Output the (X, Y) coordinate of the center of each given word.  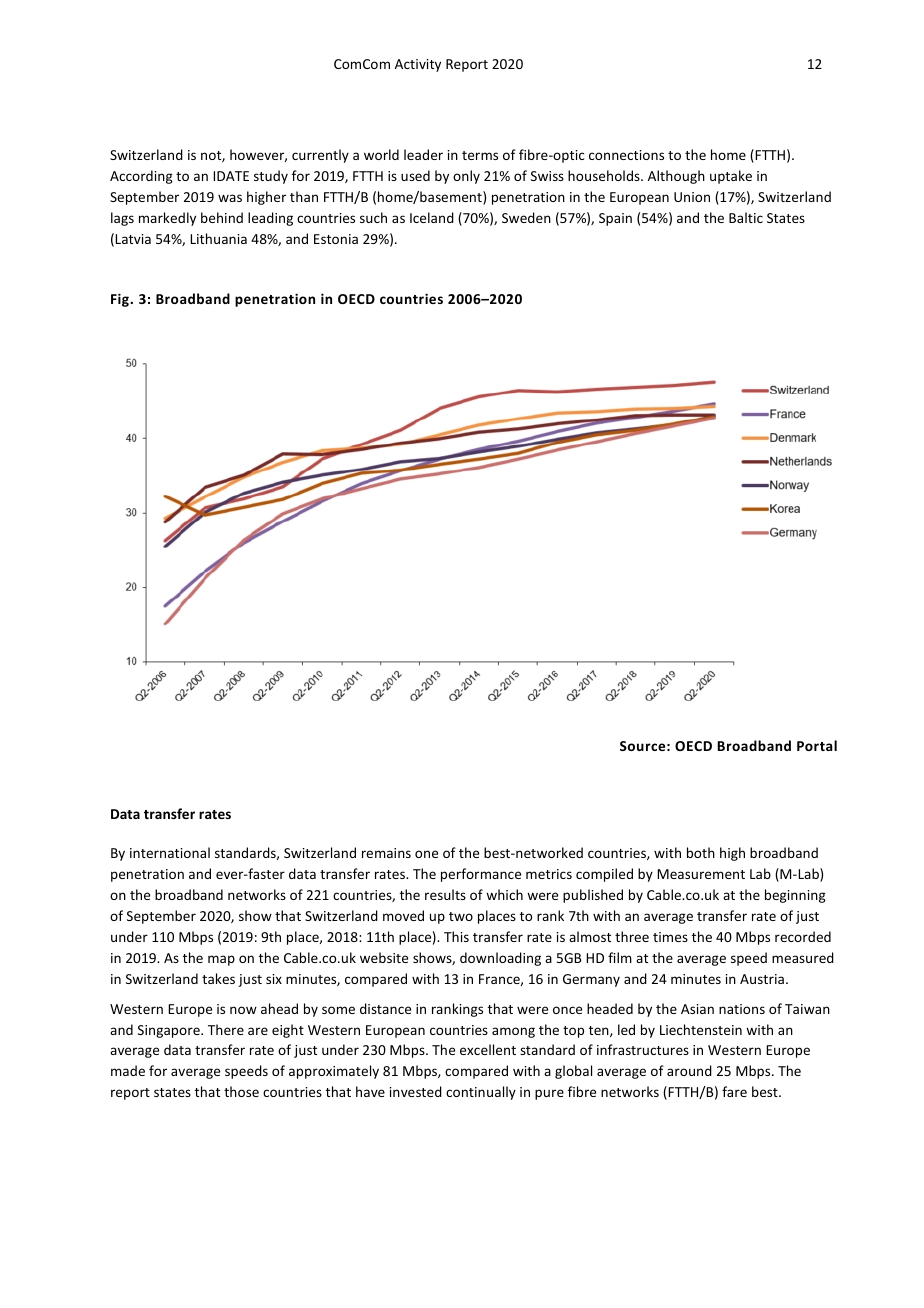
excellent (488, 1049)
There (226, 1029)
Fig (121, 300)
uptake (731, 177)
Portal (817, 745)
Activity (418, 65)
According (141, 177)
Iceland (432, 217)
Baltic (746, 217)
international (170, 852)
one (426, 854)
